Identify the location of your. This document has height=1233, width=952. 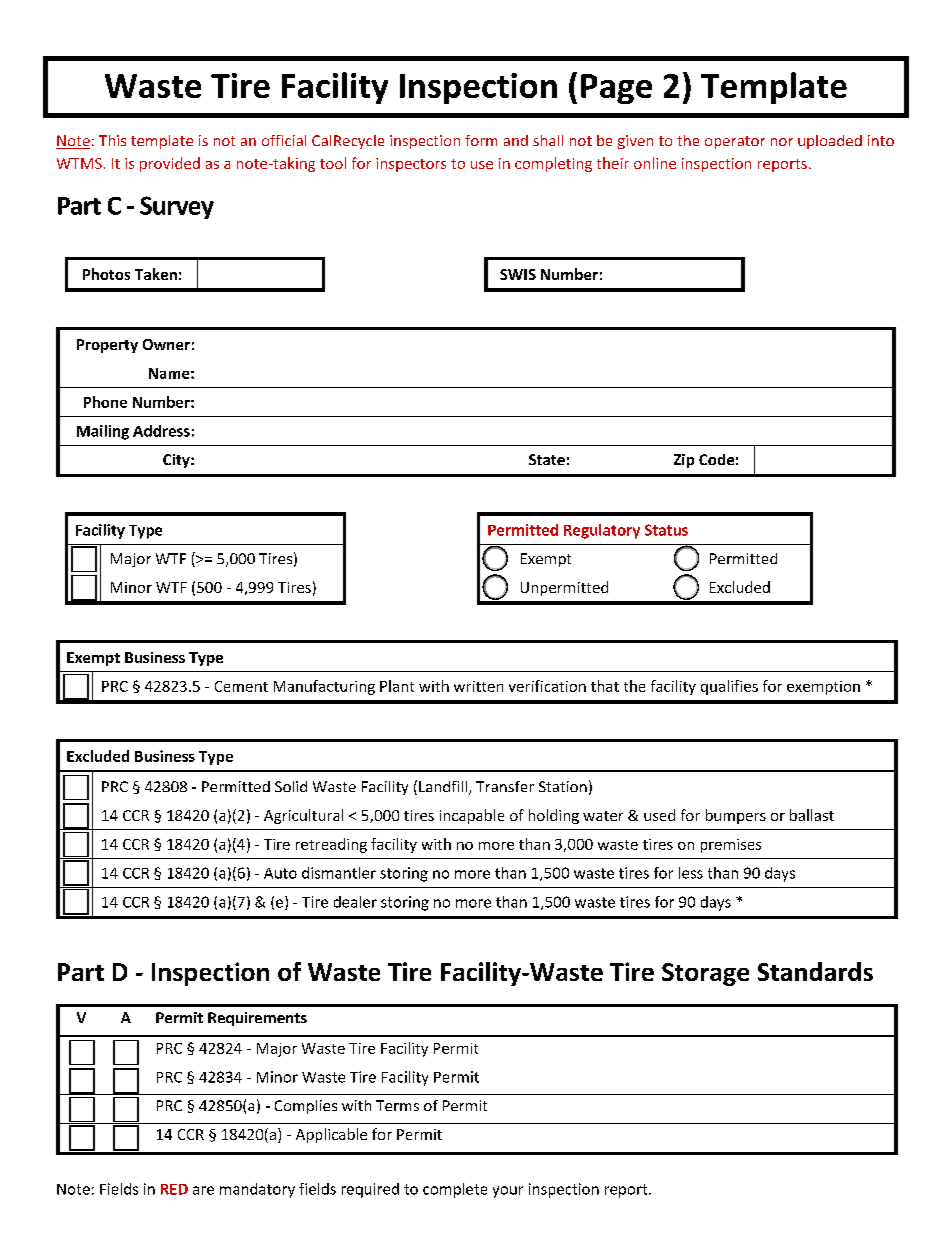
(508, 1192).
